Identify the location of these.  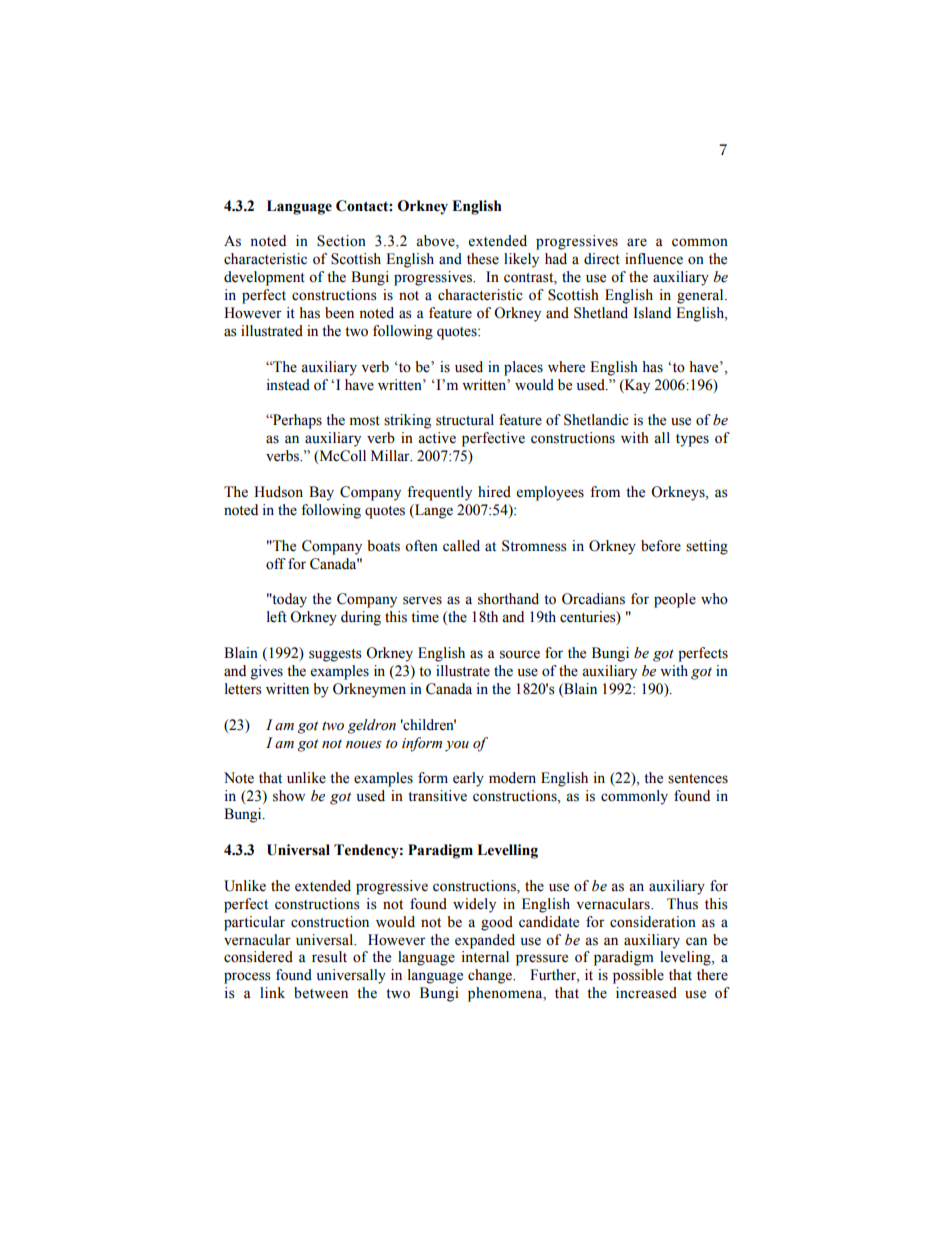
(483, 259).
